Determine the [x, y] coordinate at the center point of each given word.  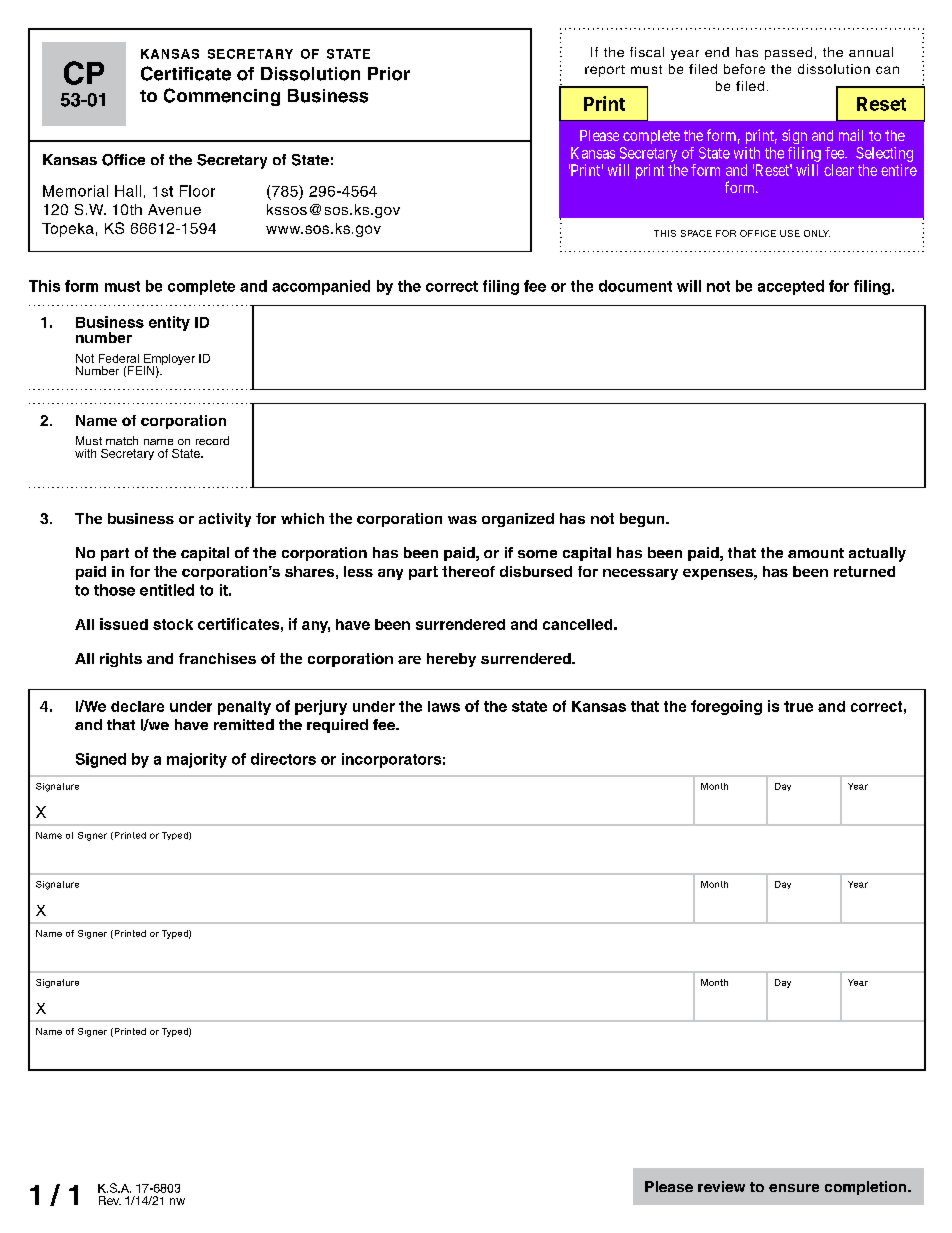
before [744, 69]
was [462, 520]
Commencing [222, 97]
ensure [794, 1188]
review [721, 1186]
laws [444, 706]
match [122, 440]
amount [816, 553]
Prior [389, 74]
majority [197, 760]
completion [867, 1188]
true [798, 706]
